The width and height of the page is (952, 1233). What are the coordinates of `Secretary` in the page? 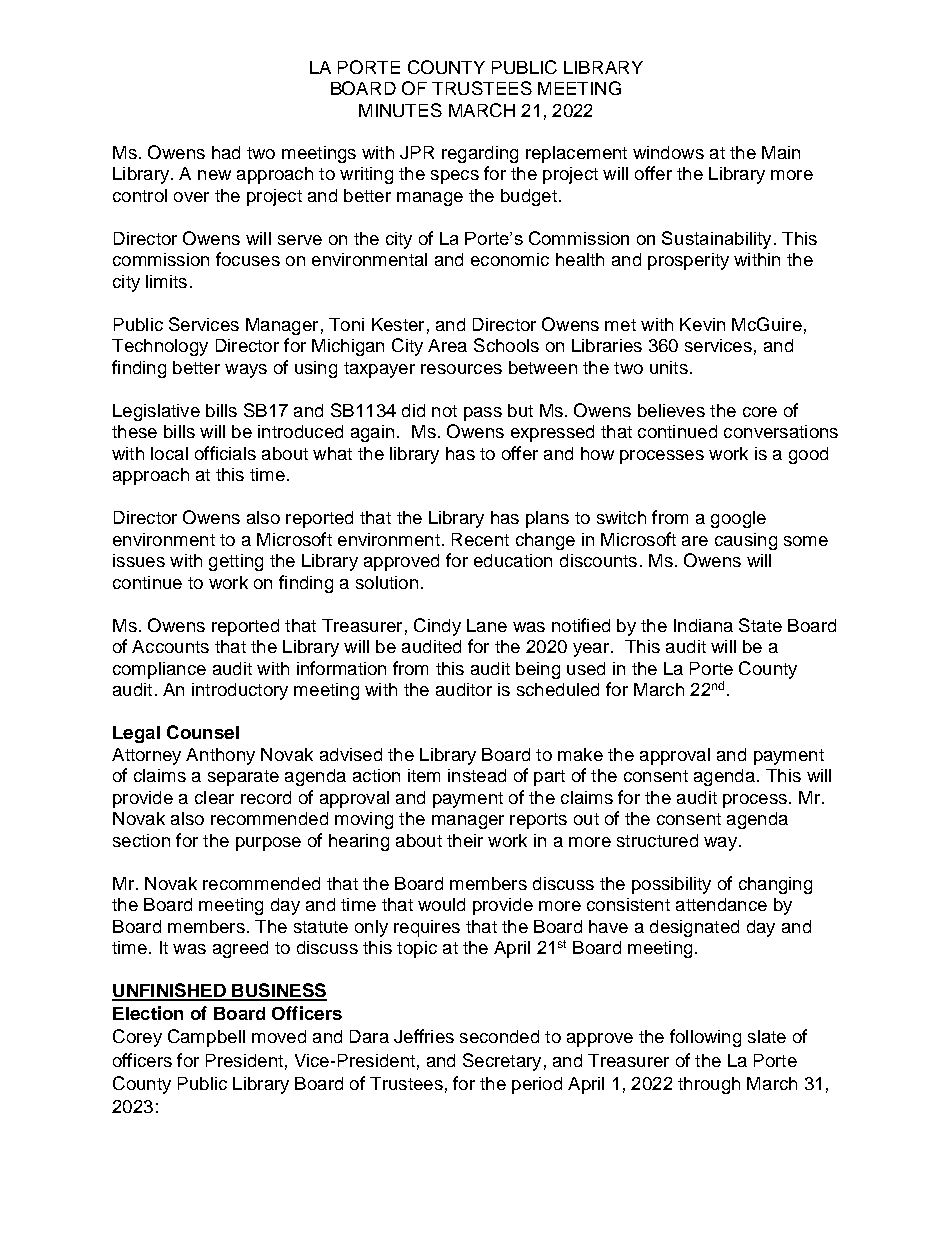 It's located at (502, 1062).
